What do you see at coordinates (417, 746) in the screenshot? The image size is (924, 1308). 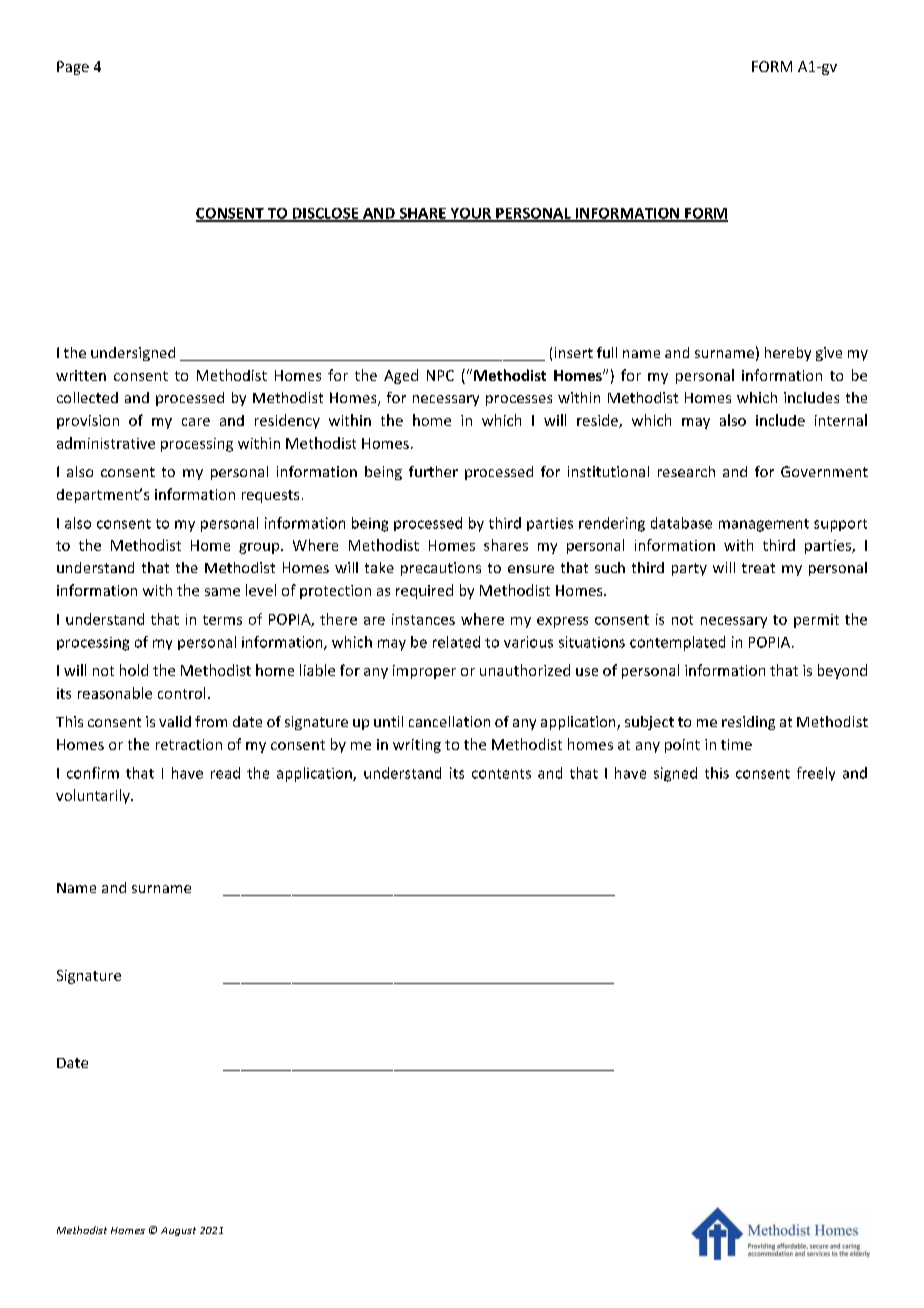 I see `writing` at bounding box center [417, 746].
